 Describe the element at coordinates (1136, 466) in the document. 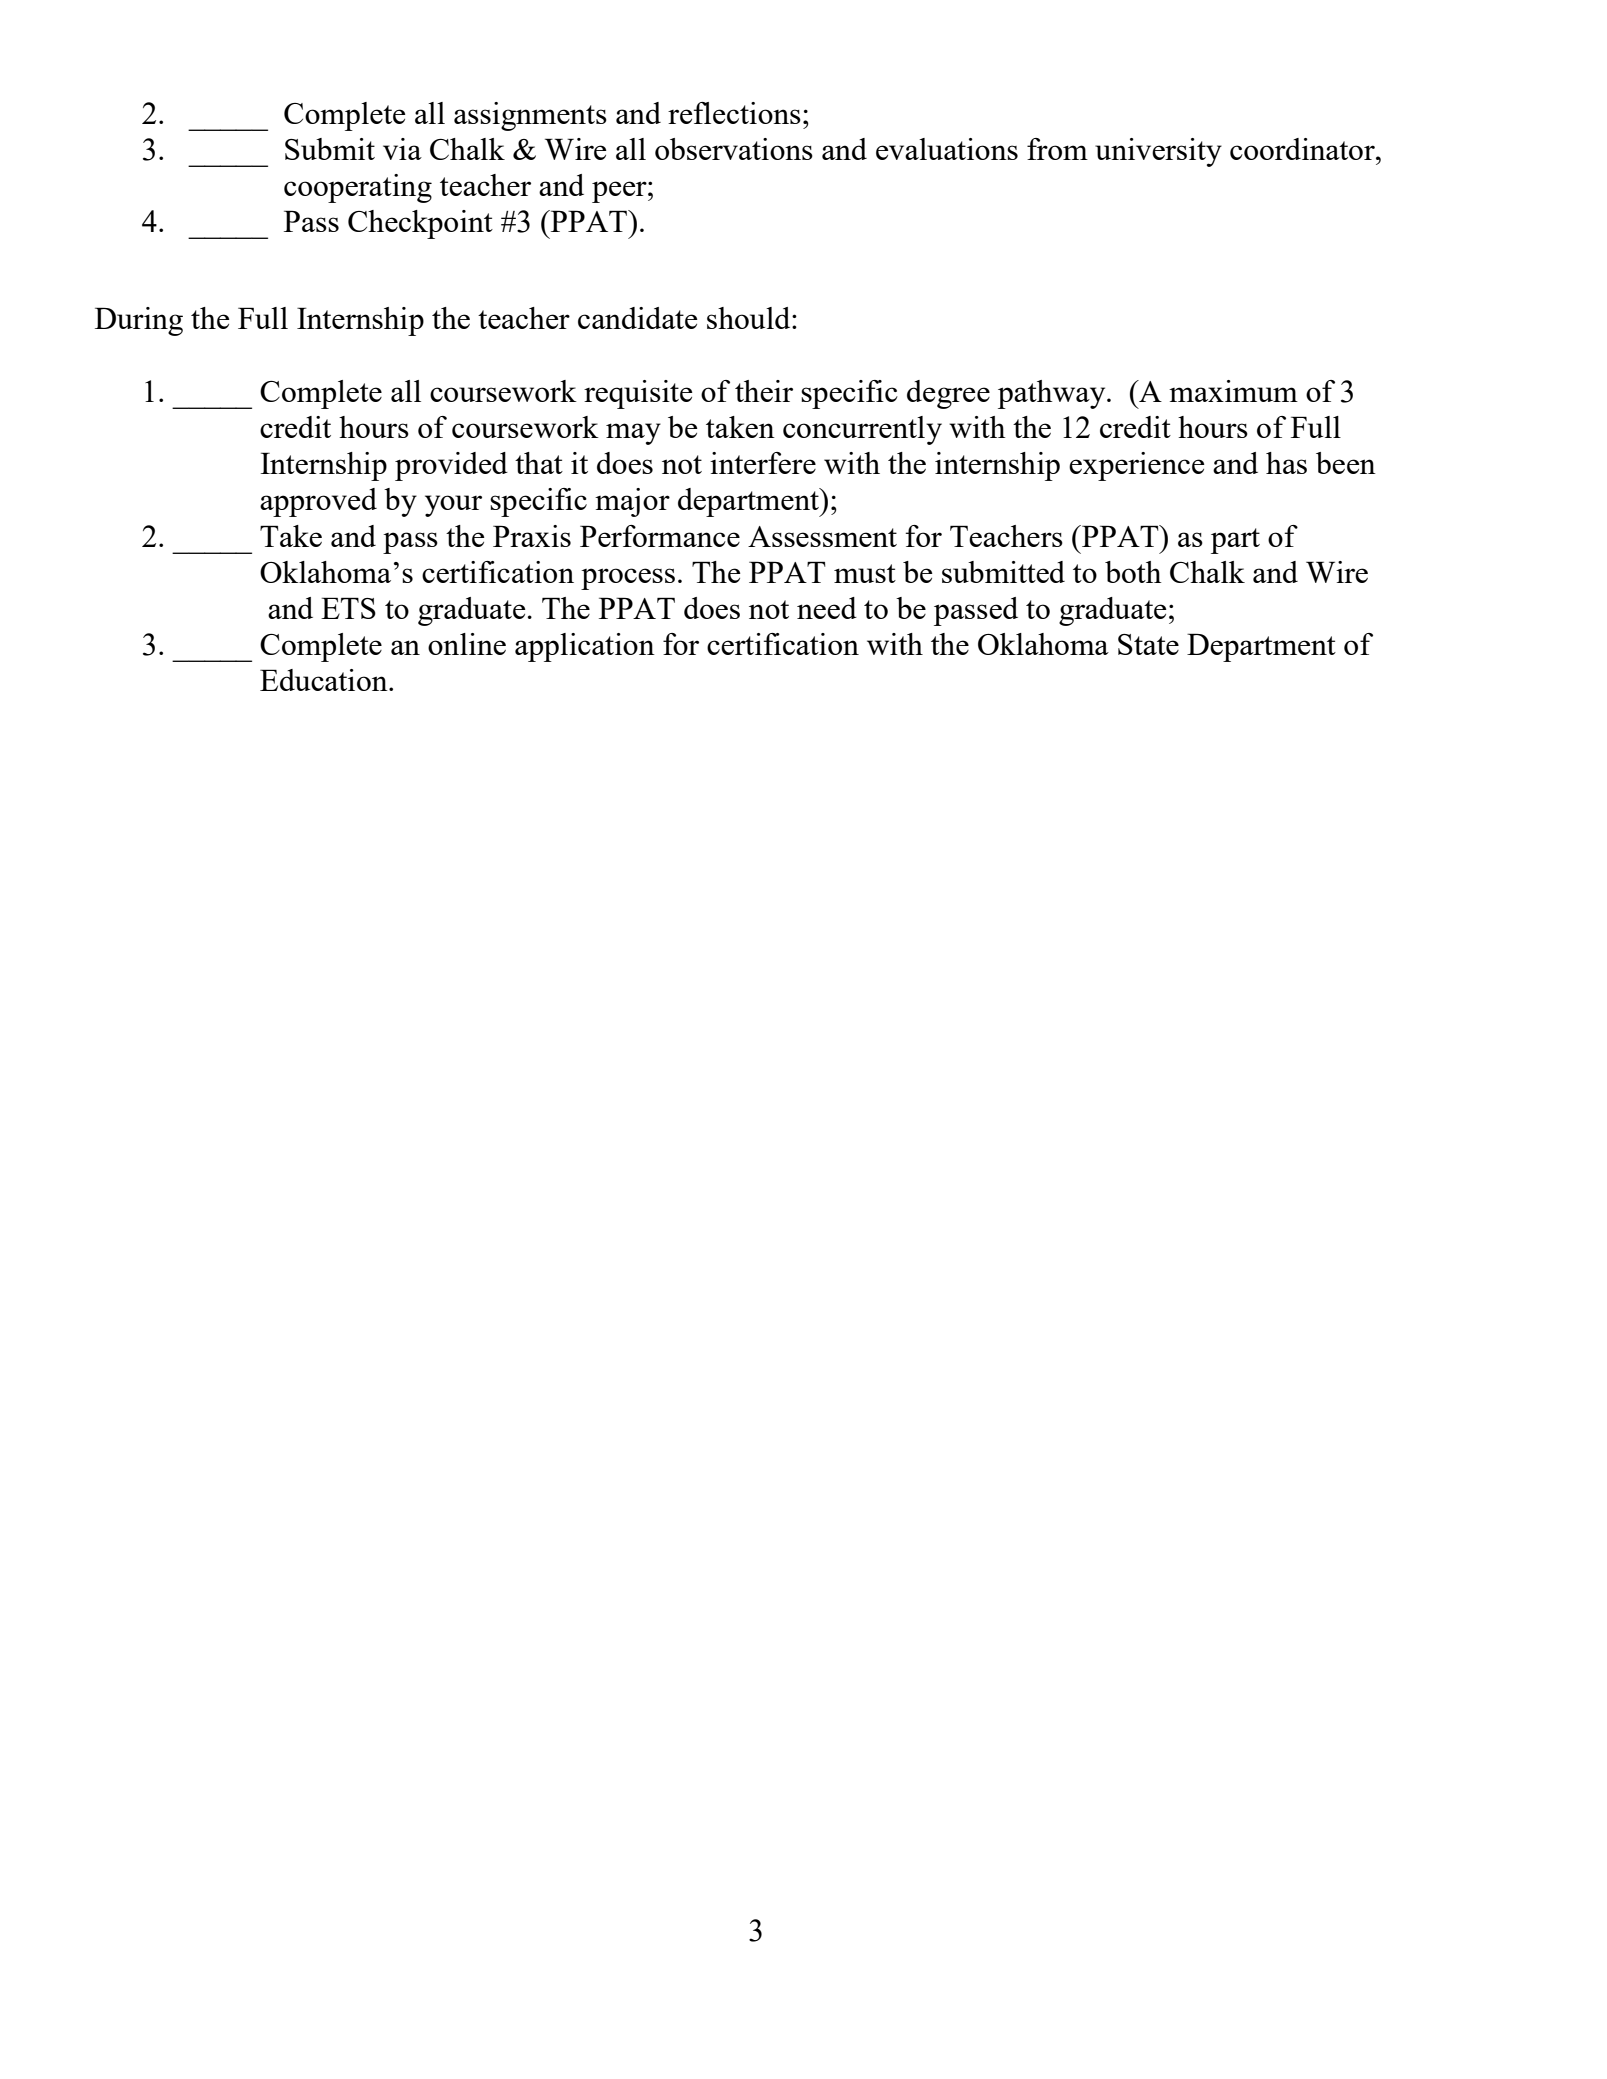

I see `experience` at that location.
